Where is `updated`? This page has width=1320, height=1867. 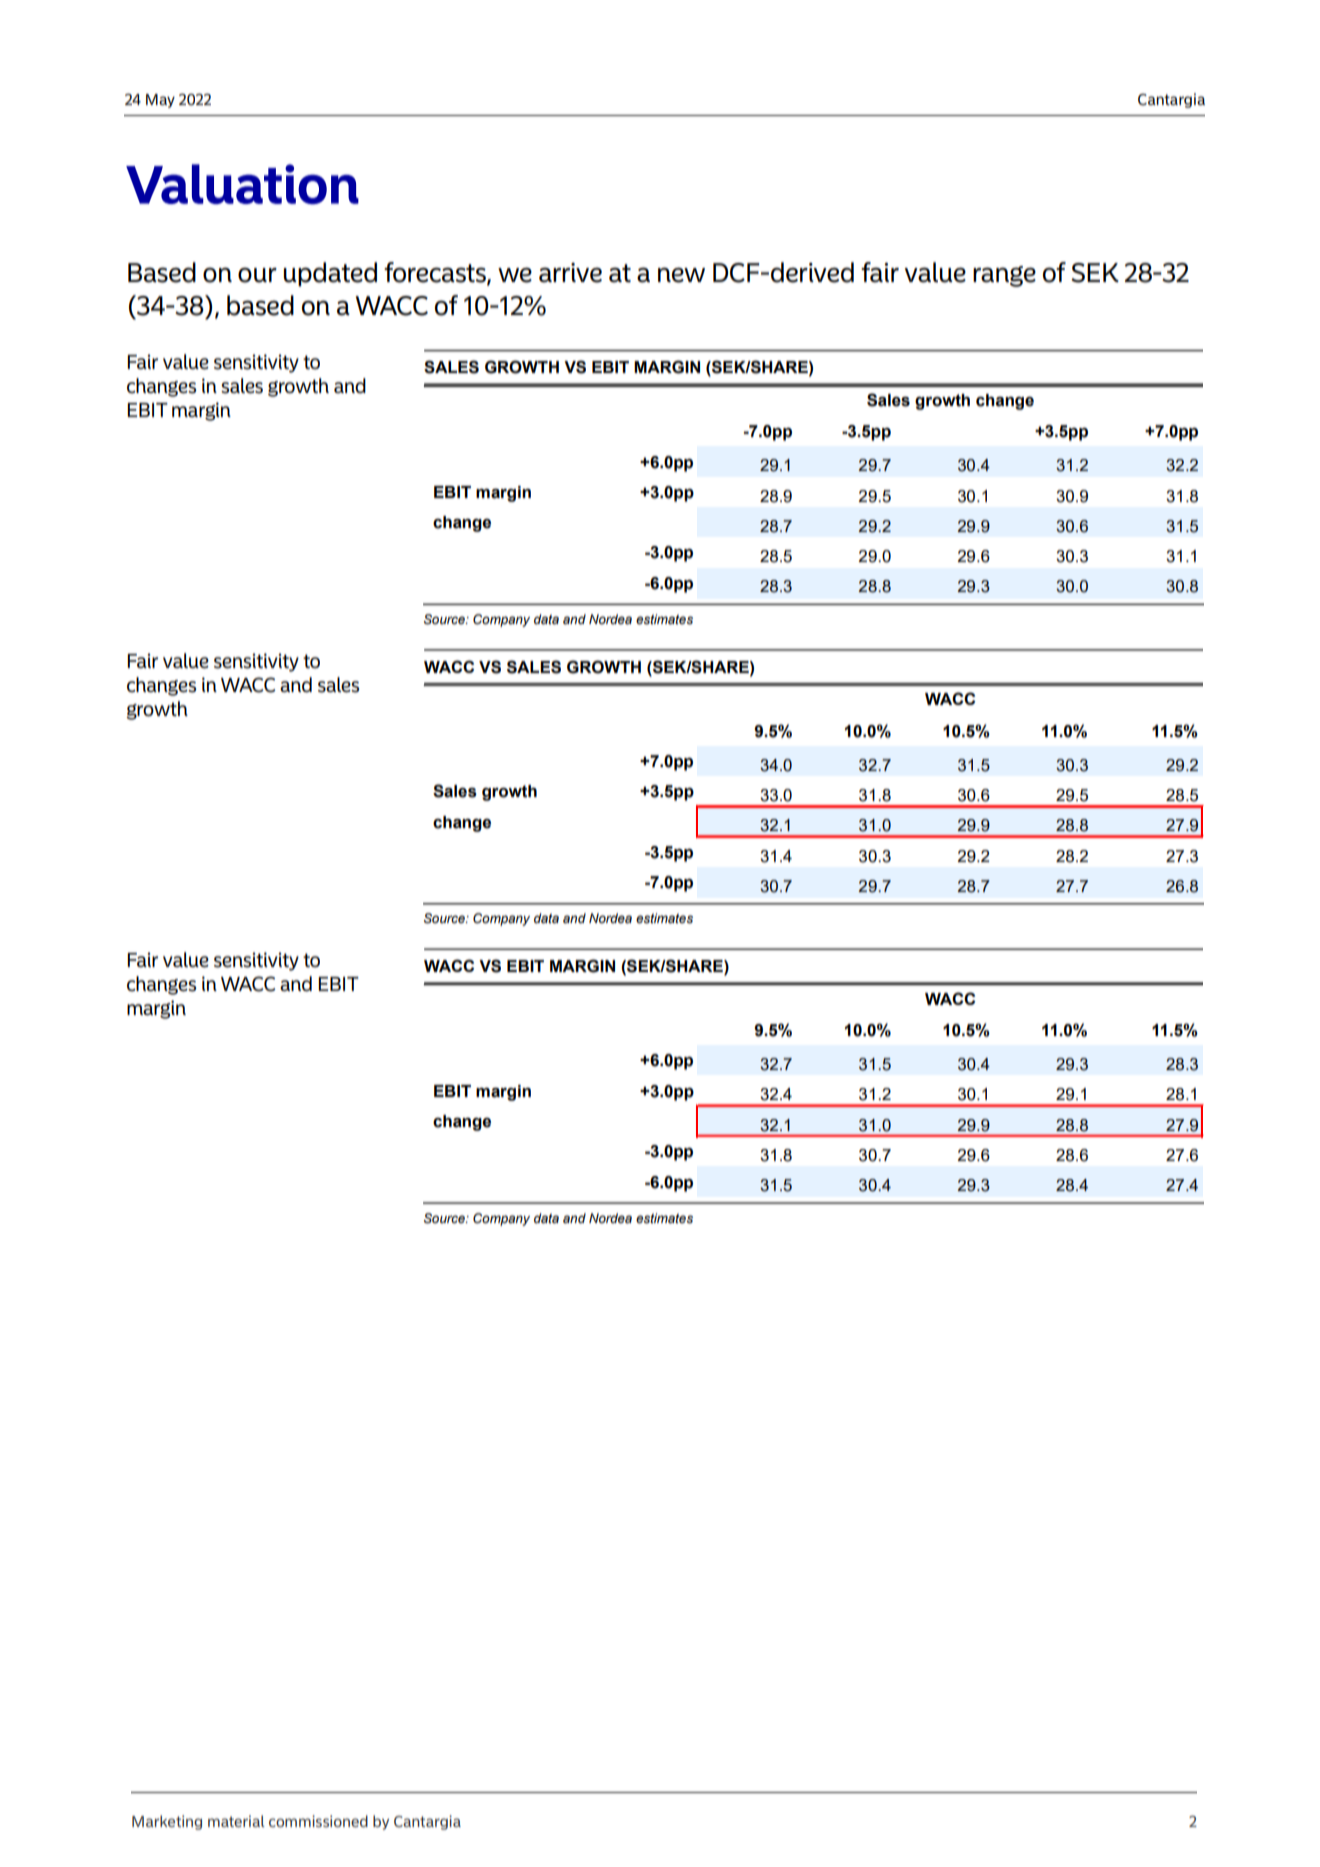 updated is located at coordinates (330, 274).
